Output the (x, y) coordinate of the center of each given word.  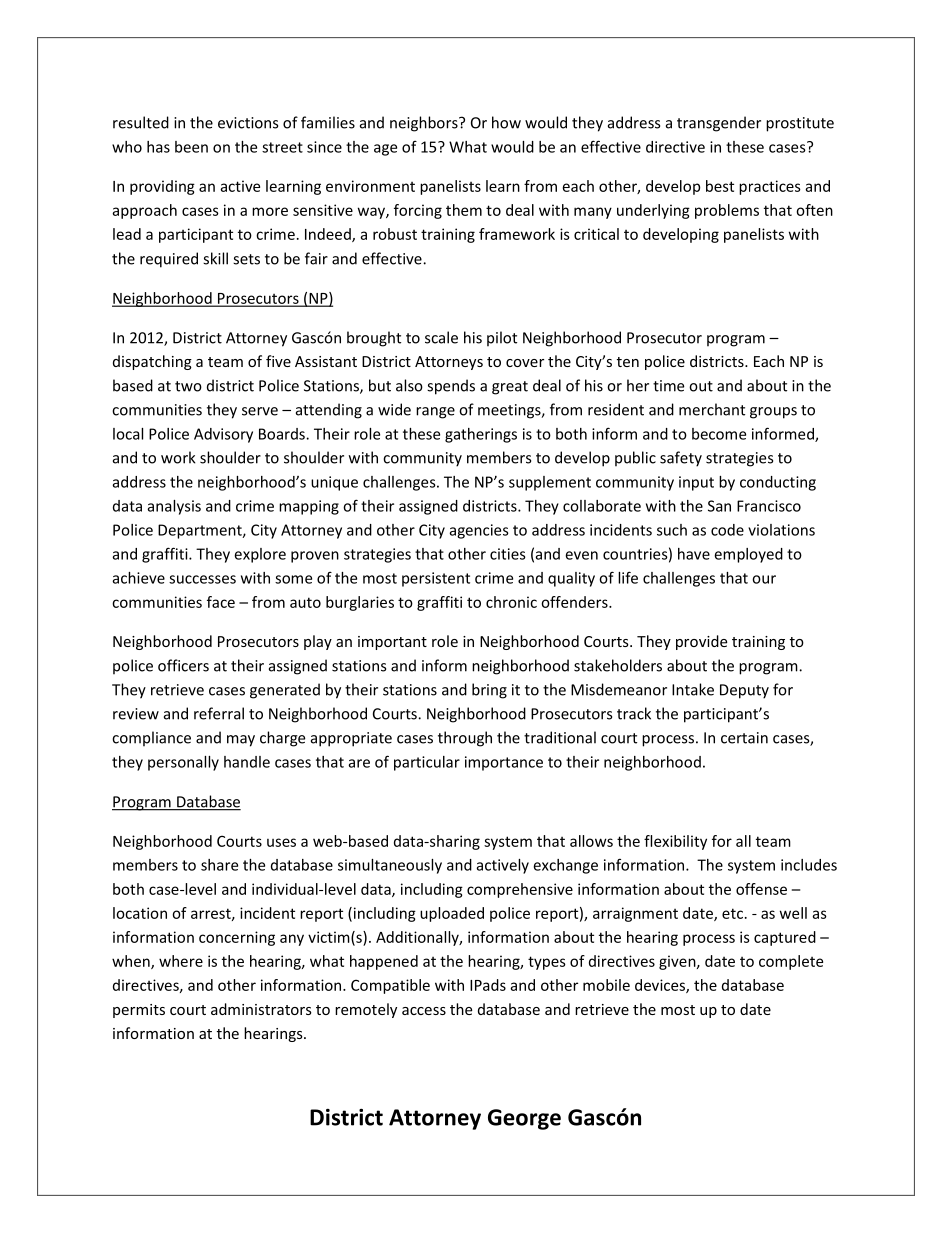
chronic (511, 602)
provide (701, 642)
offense (761, 889)
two (188, 386)
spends (451, 387)
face (221, 602)
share (219, 865)
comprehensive (520, 890)
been (191, 147)
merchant (712, 409)
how (506, 122)
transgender (719, 124)
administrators (261, 1009)
